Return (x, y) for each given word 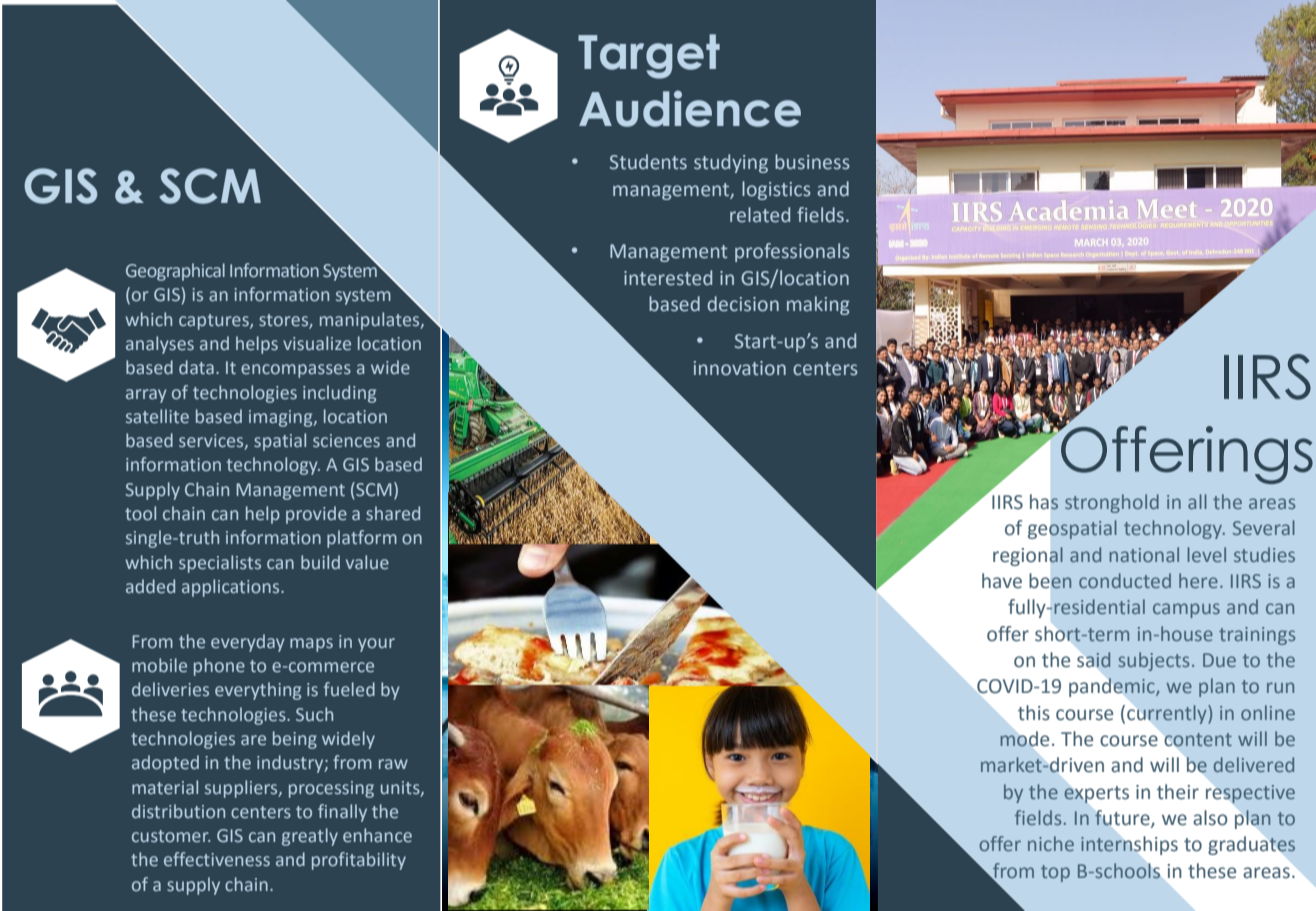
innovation (740, 368)
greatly (310, 837)
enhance (377, 835)
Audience (690, 108)
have (1002, 581)
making (818, 305)
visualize (317, 343)
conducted (1125, 580)
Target (649, 56)
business (812, 162)
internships (1129, 845)
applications (232, 588)
